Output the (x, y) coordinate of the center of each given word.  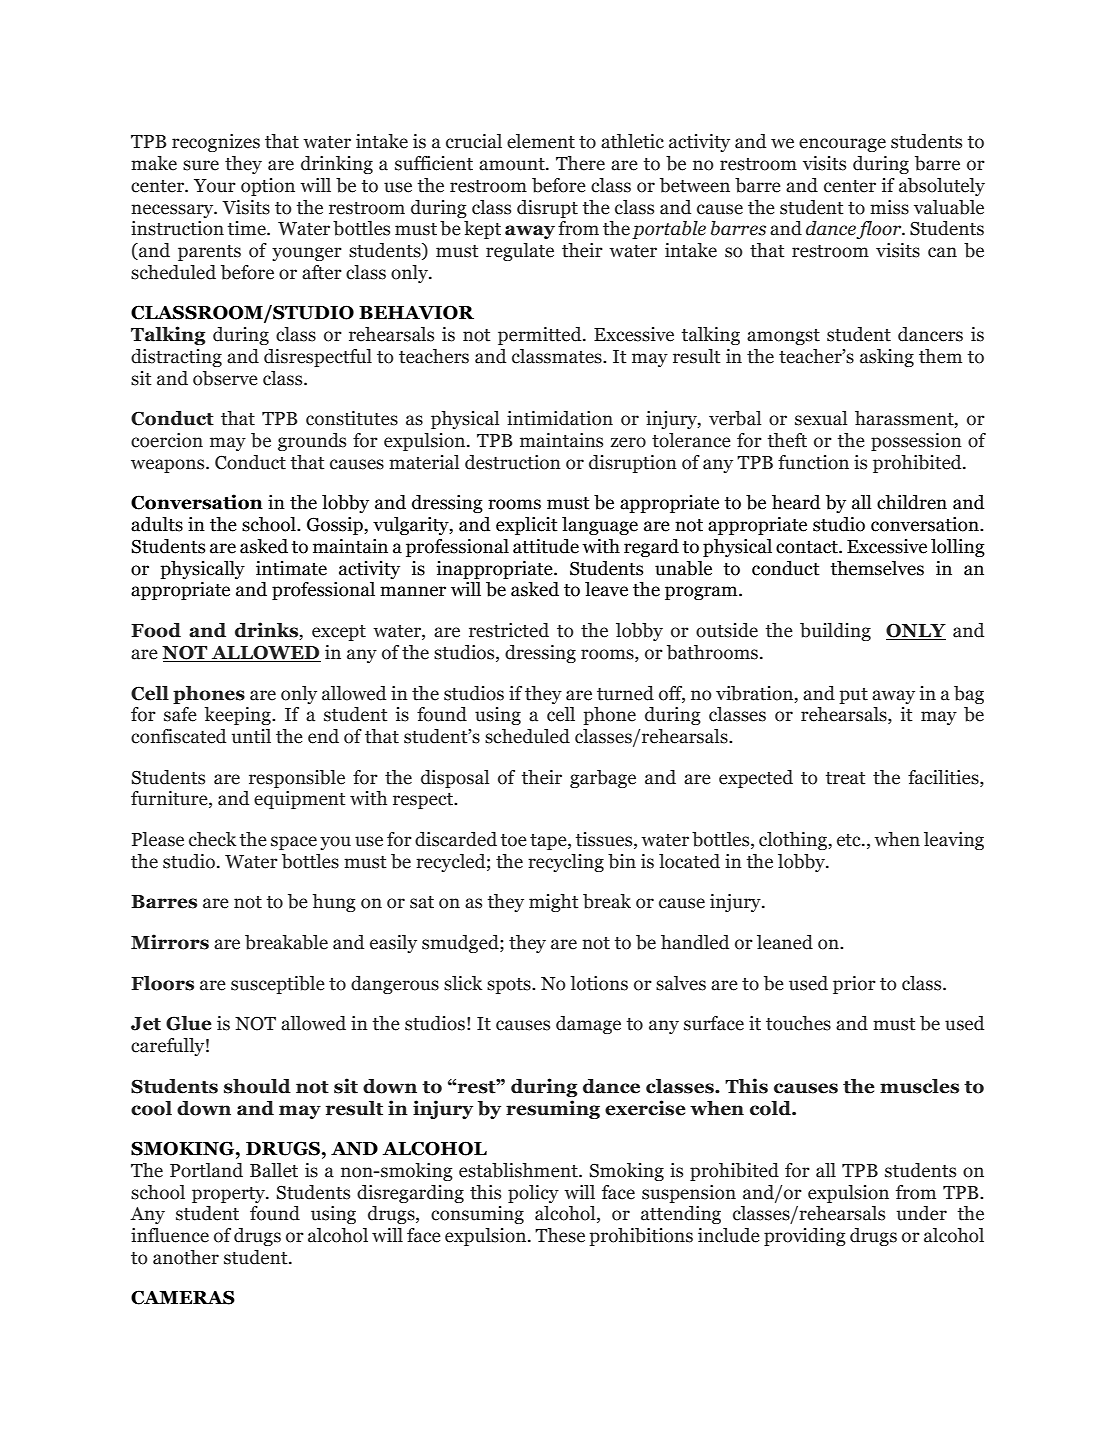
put (853, 696)
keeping (239, 716)
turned (625, 693)
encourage (842, 145)
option (268, 187)
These (560, 1235)
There (580, 163)
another (186, 1257)
